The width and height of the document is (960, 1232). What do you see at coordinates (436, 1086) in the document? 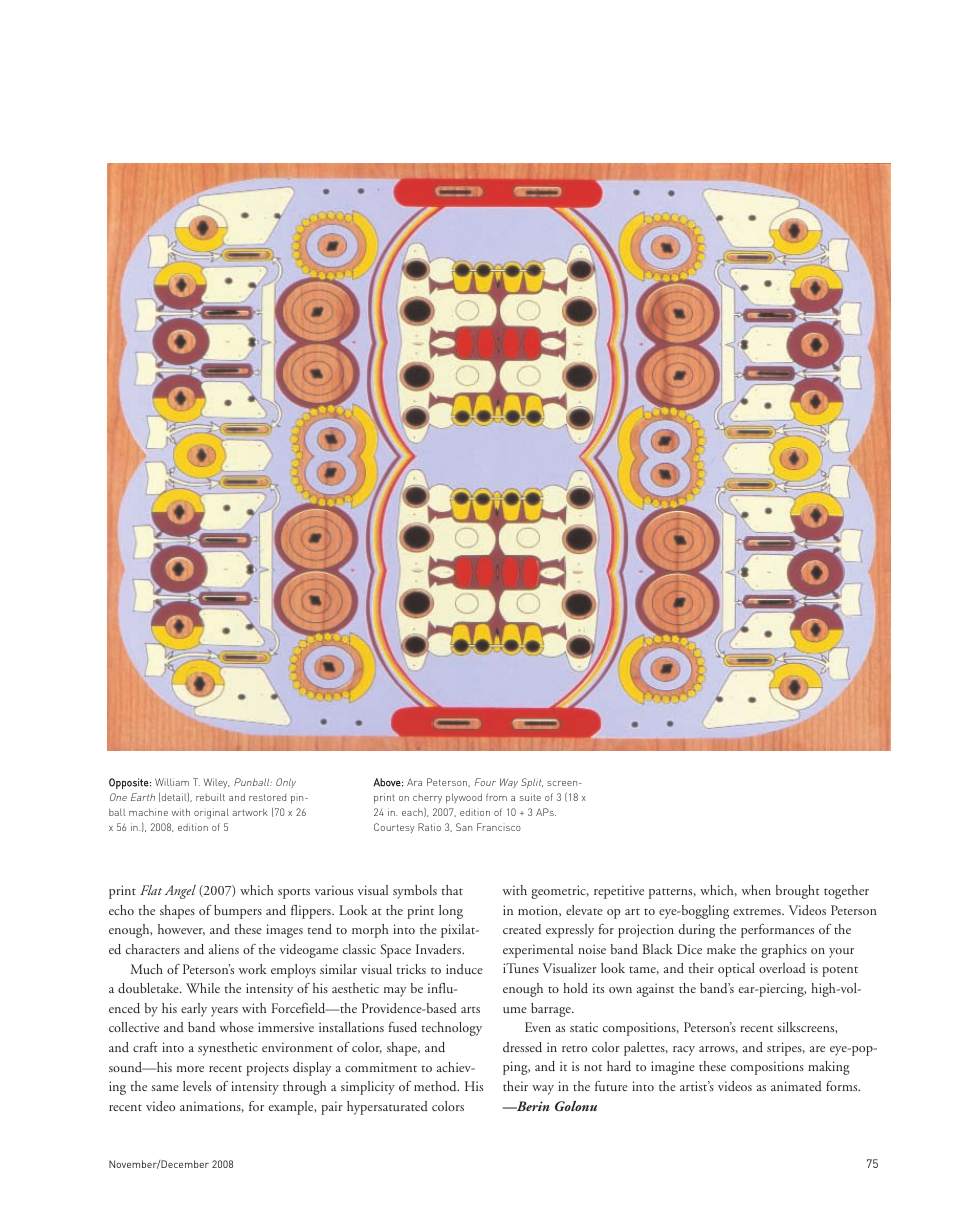
I see `method` at bounding box center [436, 1086].
